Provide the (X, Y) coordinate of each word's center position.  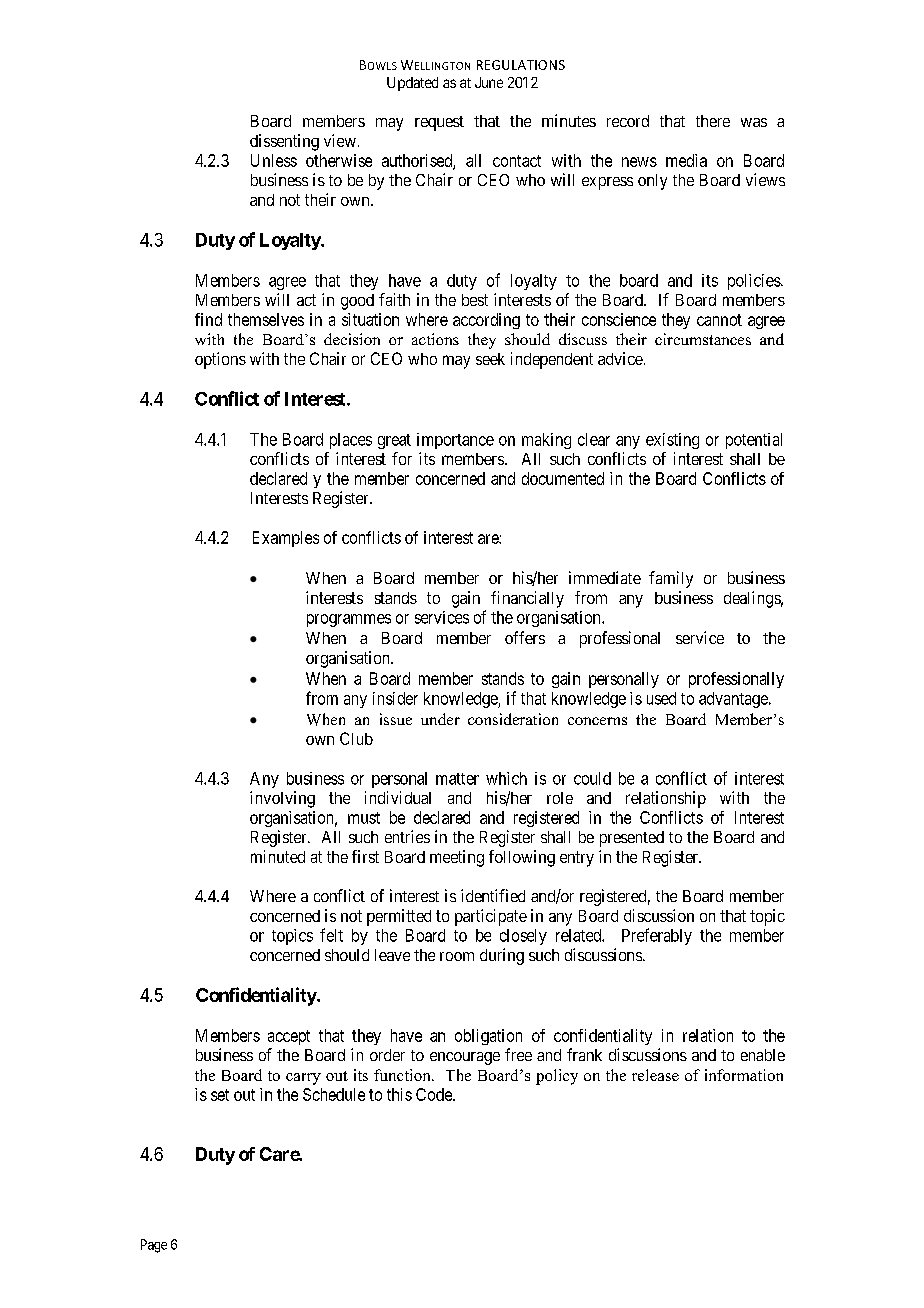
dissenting (284, 142)
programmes (349, 620)
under (440, 719)
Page (154, 1246)
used (661, 698)
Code (435, 1094)
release (655, 1075)
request (439, 123)
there (713, 121)
